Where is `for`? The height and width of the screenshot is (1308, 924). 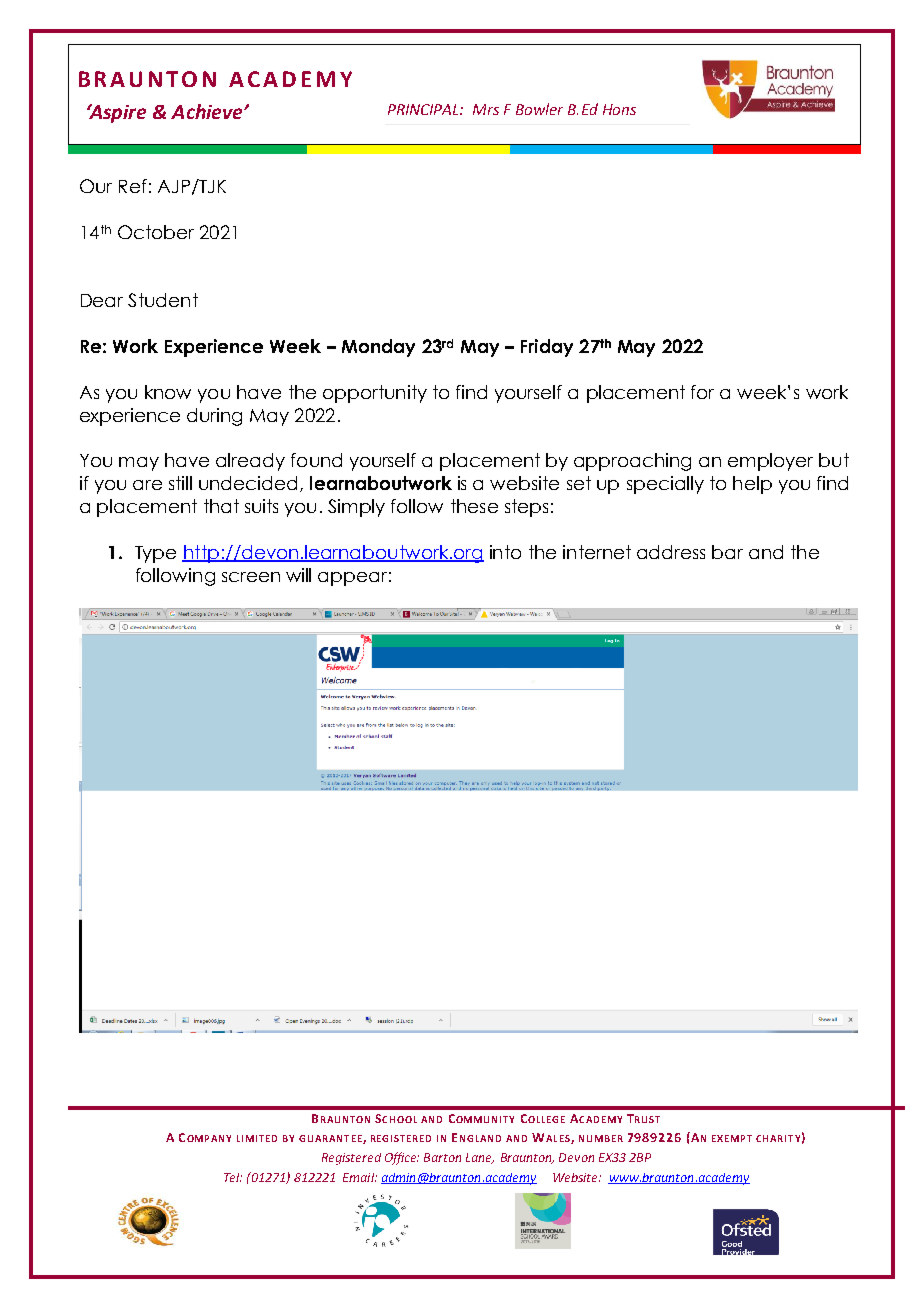
for is located at coordinates (702, 392).
